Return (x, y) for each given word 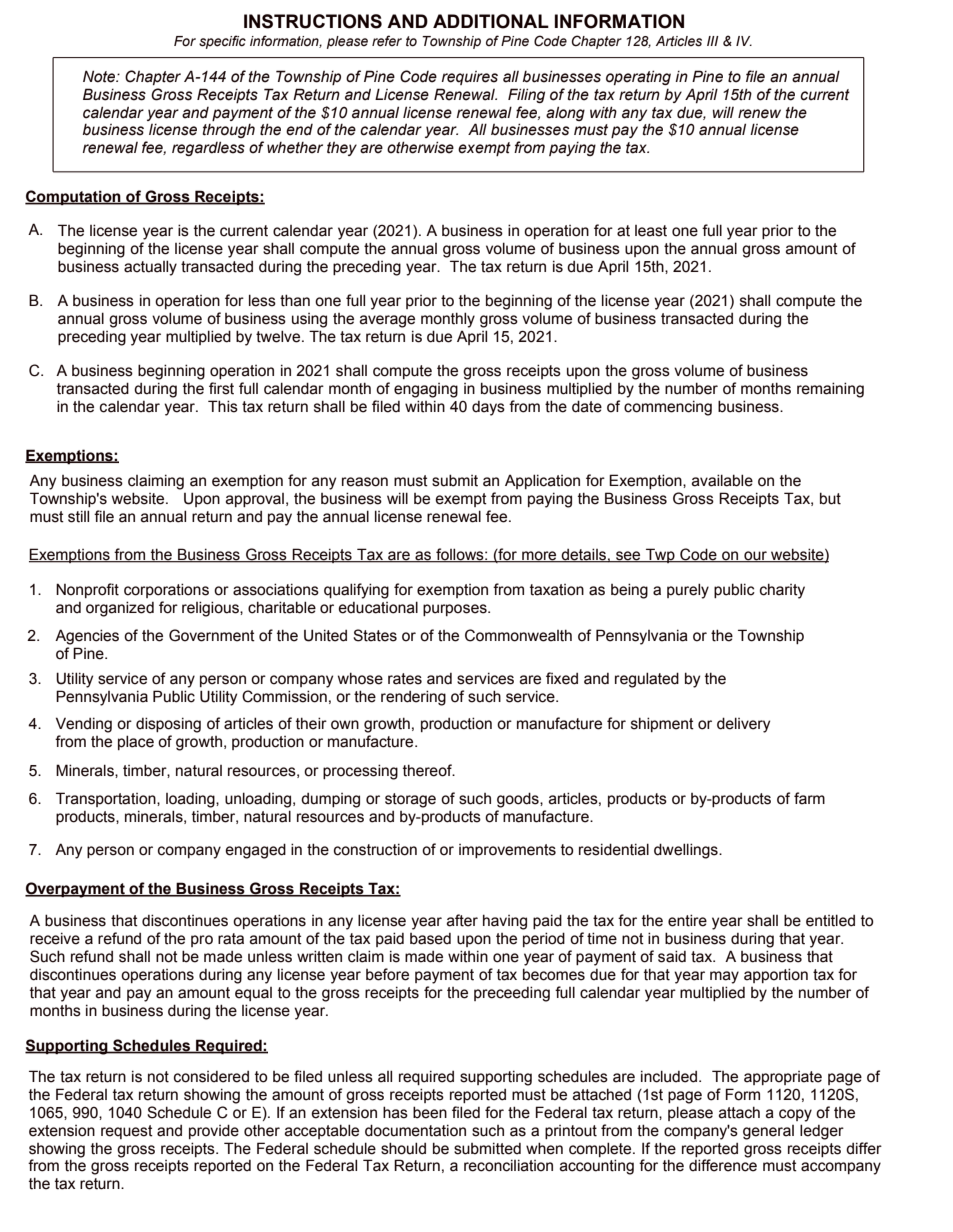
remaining (830, 390)
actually (150, 268)
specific (222, 42)
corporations (166, 590)
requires (470, 78)
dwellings (687, 851)
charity (782, 591)
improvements (507, 851)
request (127, 1132)
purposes (456, 610)
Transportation (107, 799)
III (713, 41)
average (387, 321)
